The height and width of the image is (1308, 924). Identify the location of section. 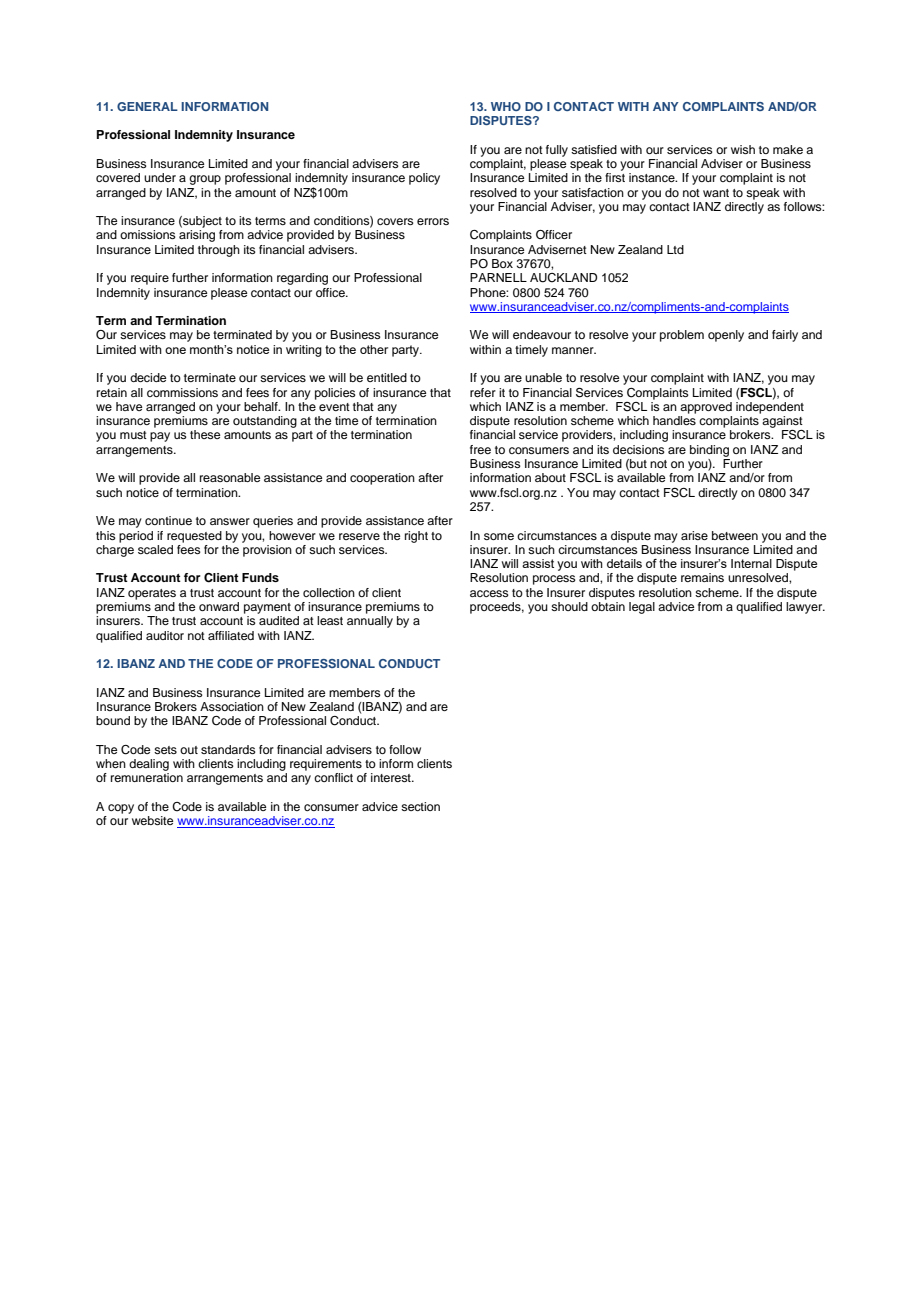
(420, 806).
